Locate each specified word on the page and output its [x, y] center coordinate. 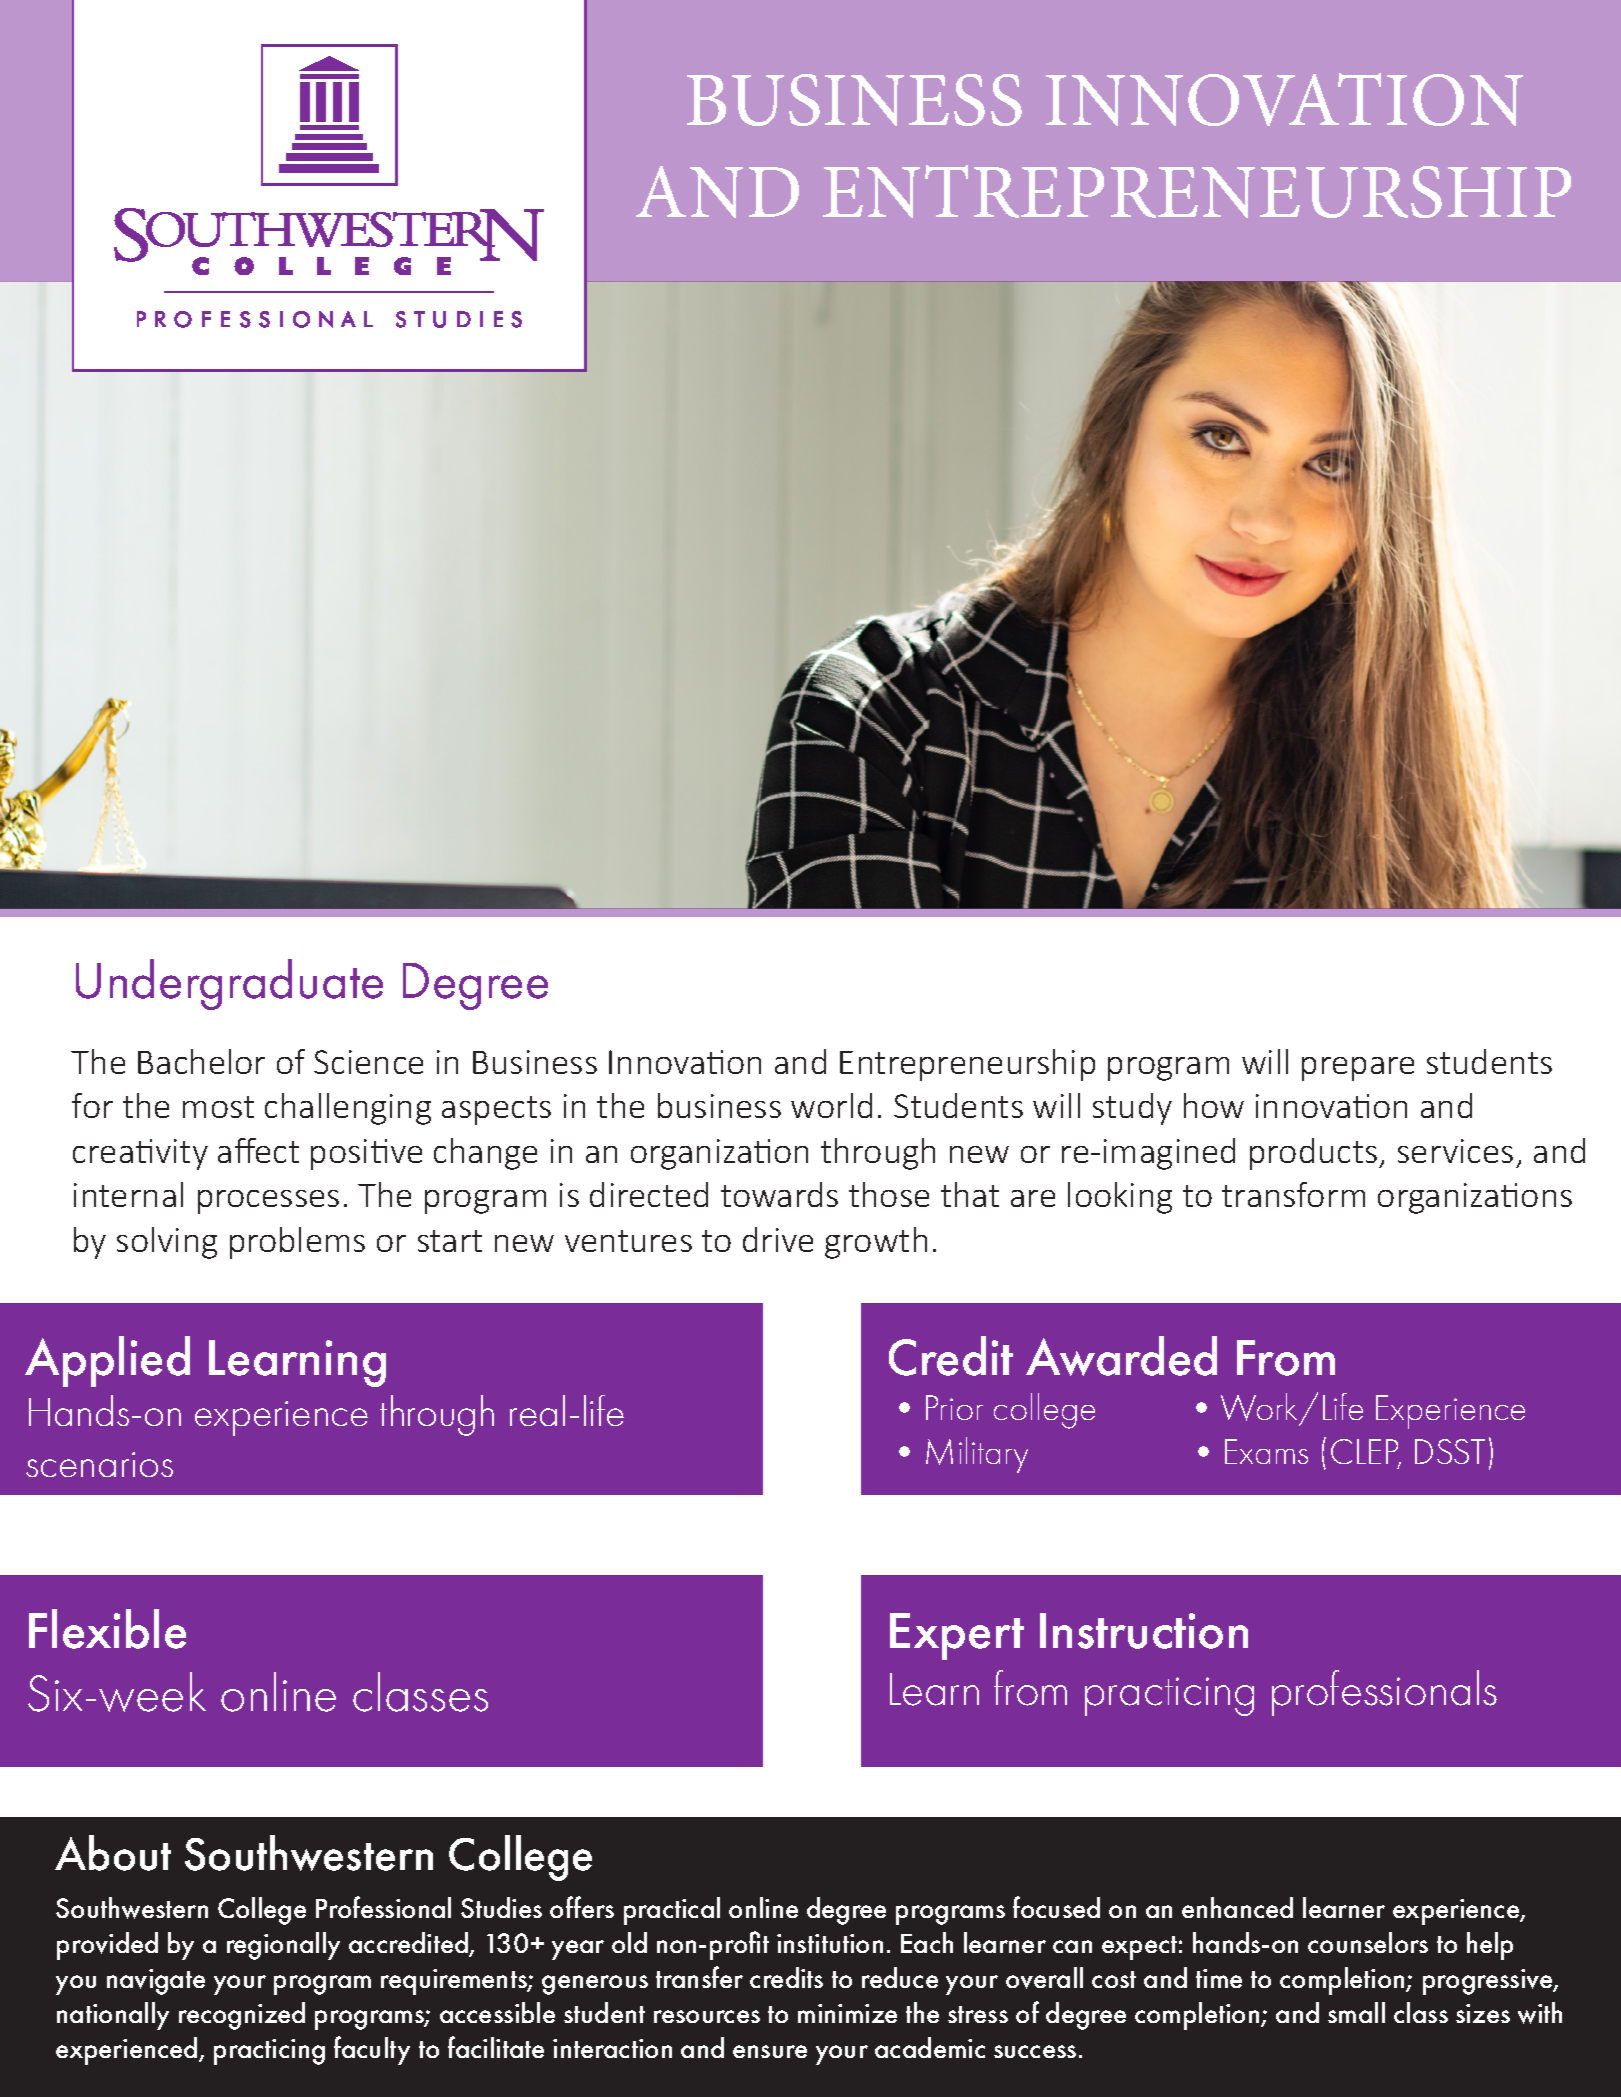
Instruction [1144, 1631]
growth [876, 1243]
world [831, 1105]
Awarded [1121, 1356]
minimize [847, 2013]
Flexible [107, 1629]
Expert [957, 1636]
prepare [1358, 1069]
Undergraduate [229, 984]
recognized [242, 2016]
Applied [107, 1361]
